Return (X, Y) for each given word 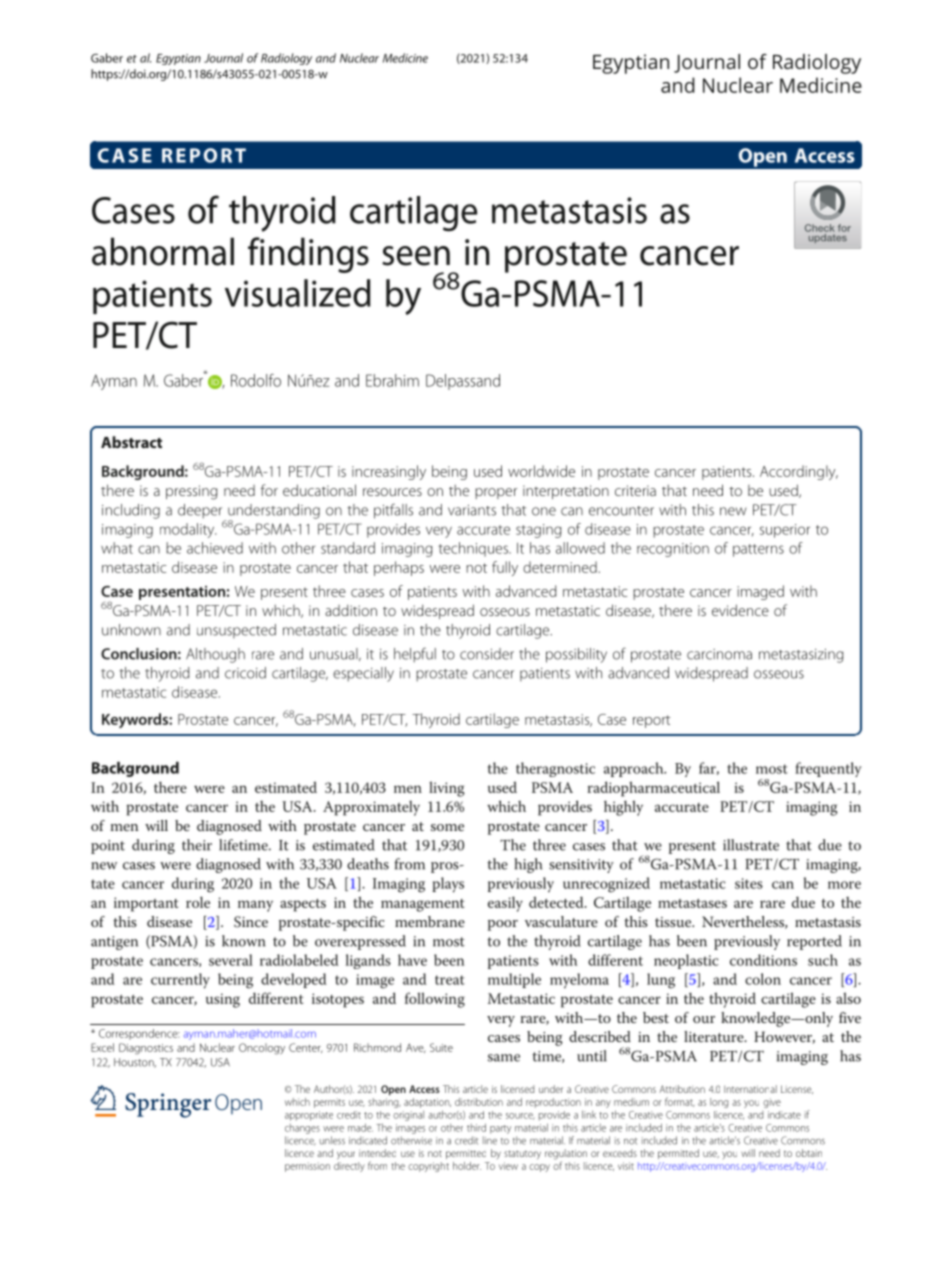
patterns (758, 550)
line (490, 1140)
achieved (215, 548)
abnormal (163, 251)
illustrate (751, 845)
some (447, 827)
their (197, 845)
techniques (474, 549)
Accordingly (799, 472)
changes (302, 1129)
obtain (809, 1153)
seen (416, 256)
